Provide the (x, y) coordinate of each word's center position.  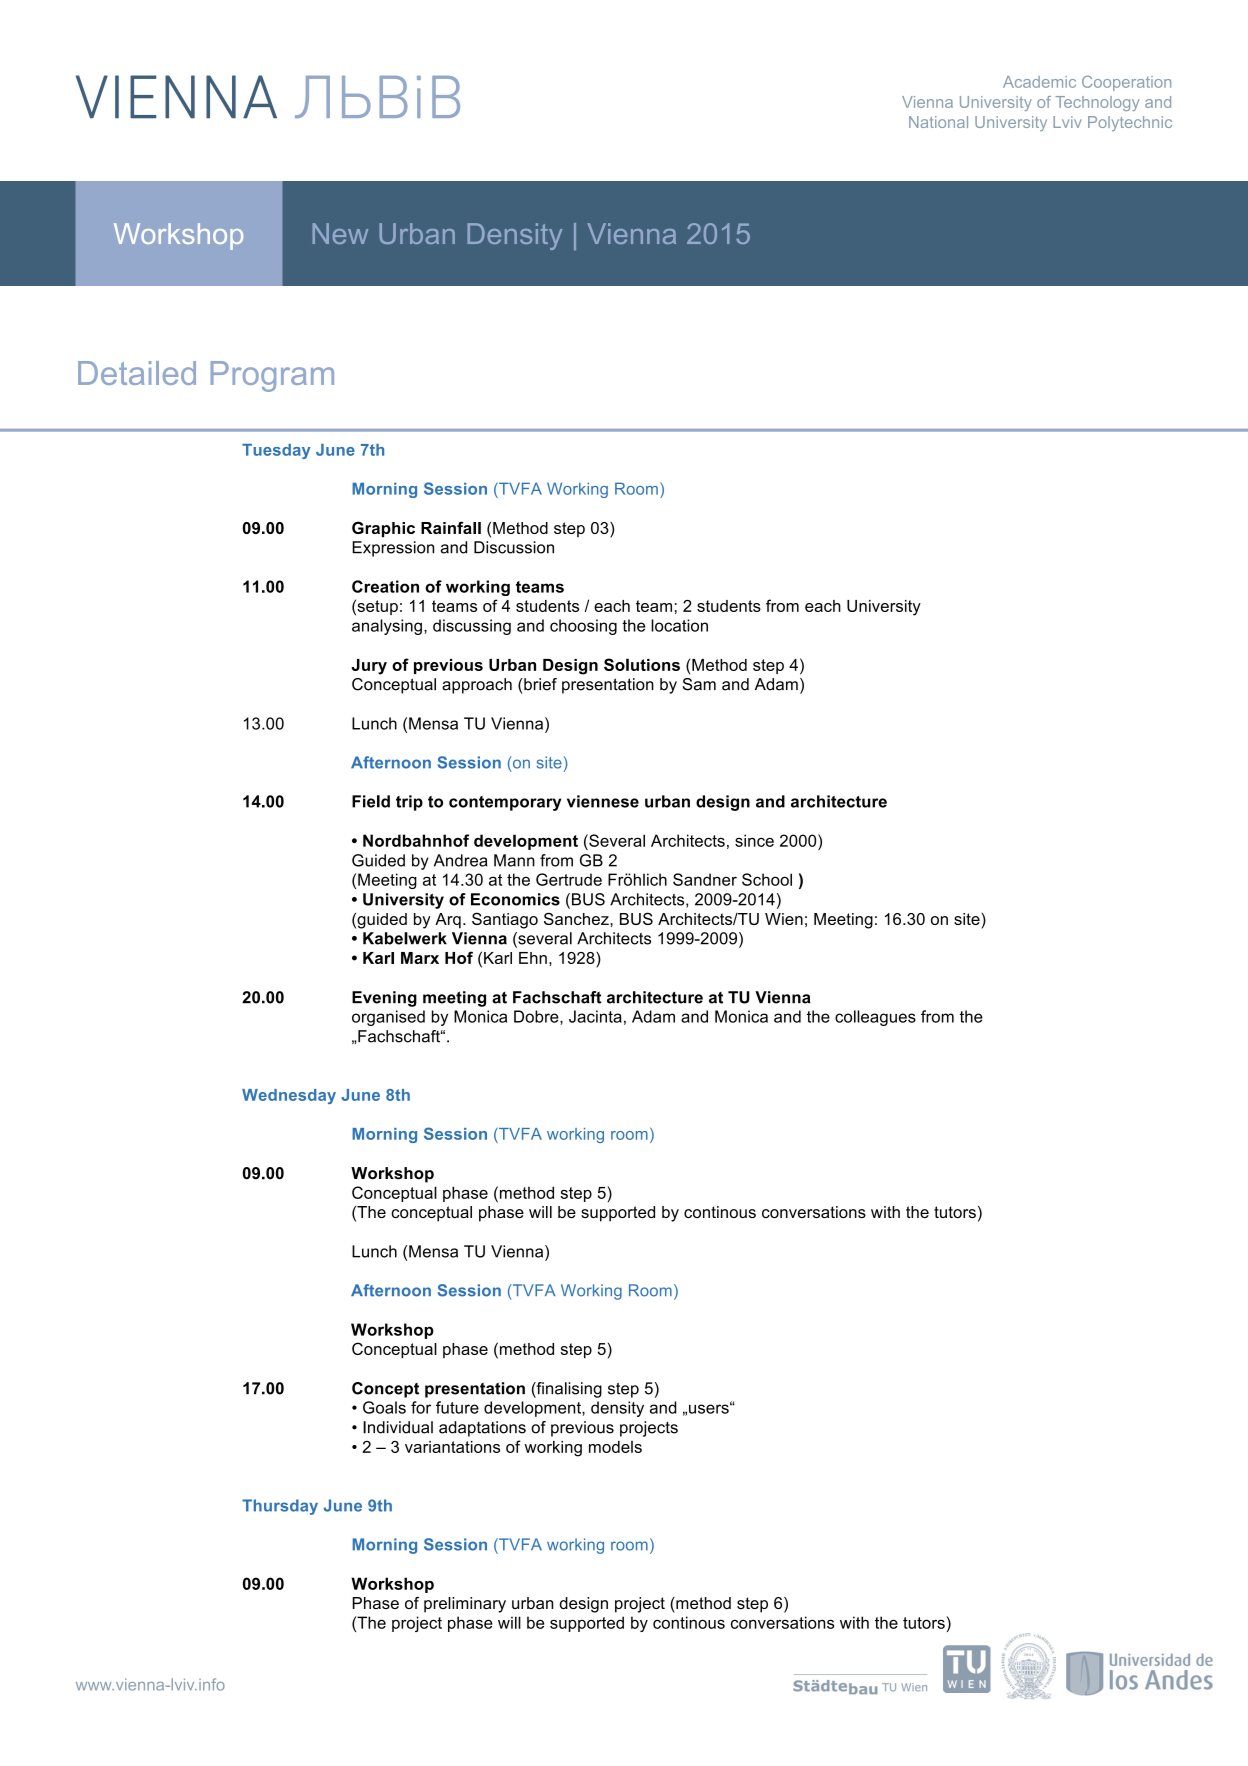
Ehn (533, 958)
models (615, 1447)
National (938, 122)
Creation (385, 586)
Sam (699, 684)
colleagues (875, 1018)
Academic (1039, 82)
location (679, 625)
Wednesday (289, 1096)
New (340, 233)
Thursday (280, 1507)
